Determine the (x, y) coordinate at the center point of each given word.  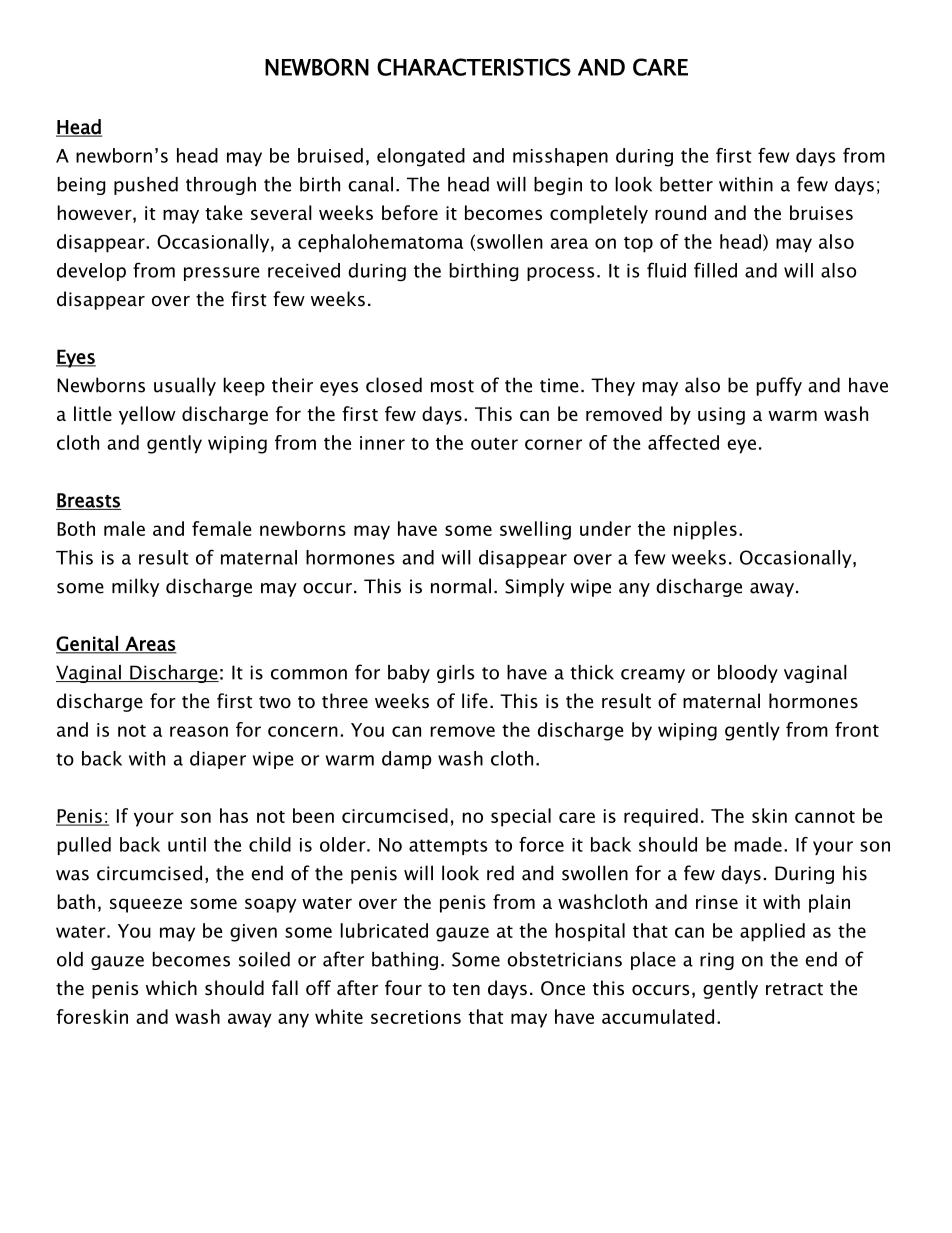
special (521, 817)
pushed (146, 186)
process (560, 274)
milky (135, 587)
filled (715, 270)
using (721, 416)
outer (494, 444)
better (686, 184)
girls (455, 674)
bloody (748, 674)
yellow (147, 415)
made (758, 844)
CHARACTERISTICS (474, 67)
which (171, 988)
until (187, 844)
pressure (221, 274)
